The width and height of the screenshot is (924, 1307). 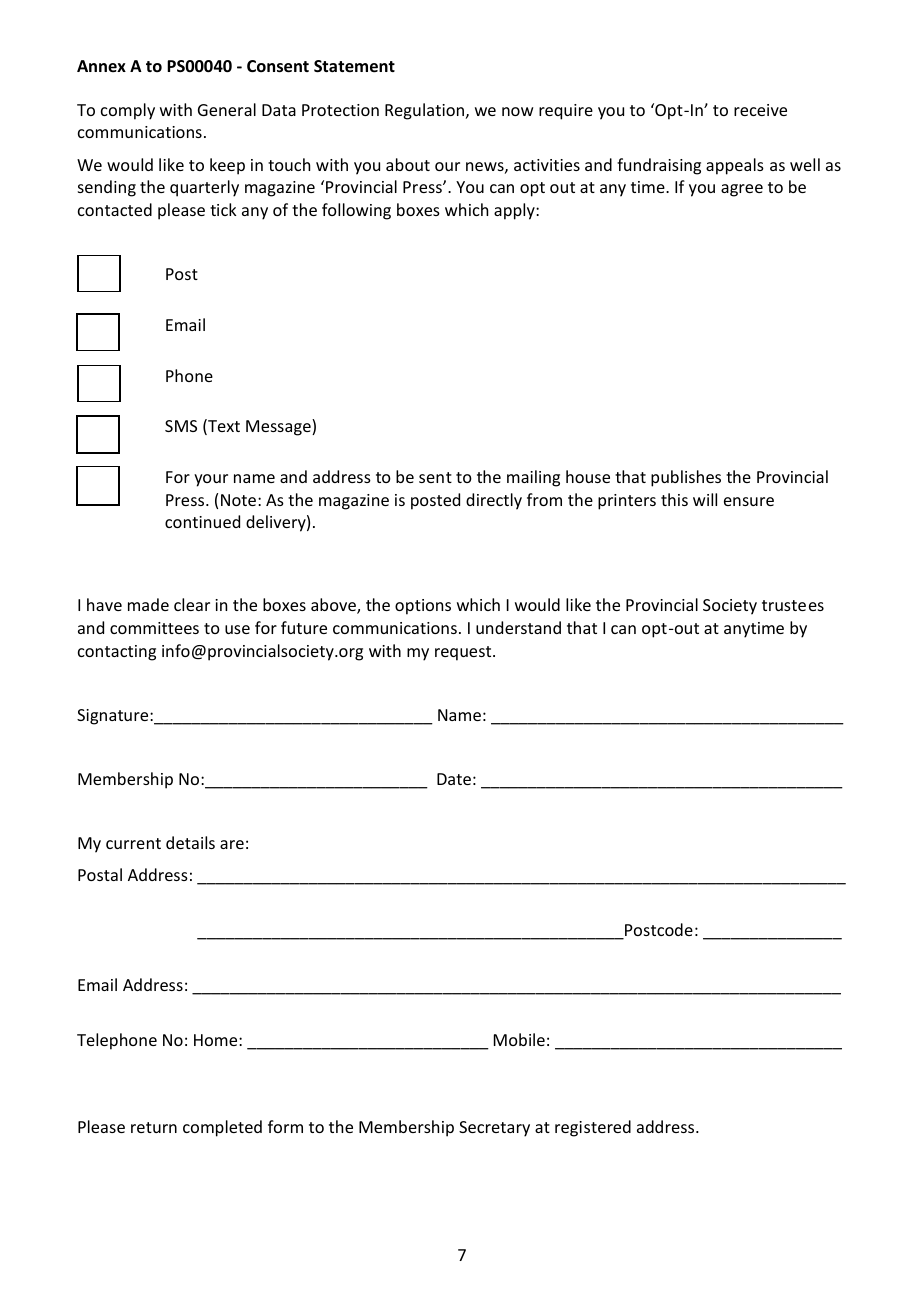 What do you see at coordinates (519, 1039) in the screenshot?
I see `Mobile` at bounding box center [519, 1039].
